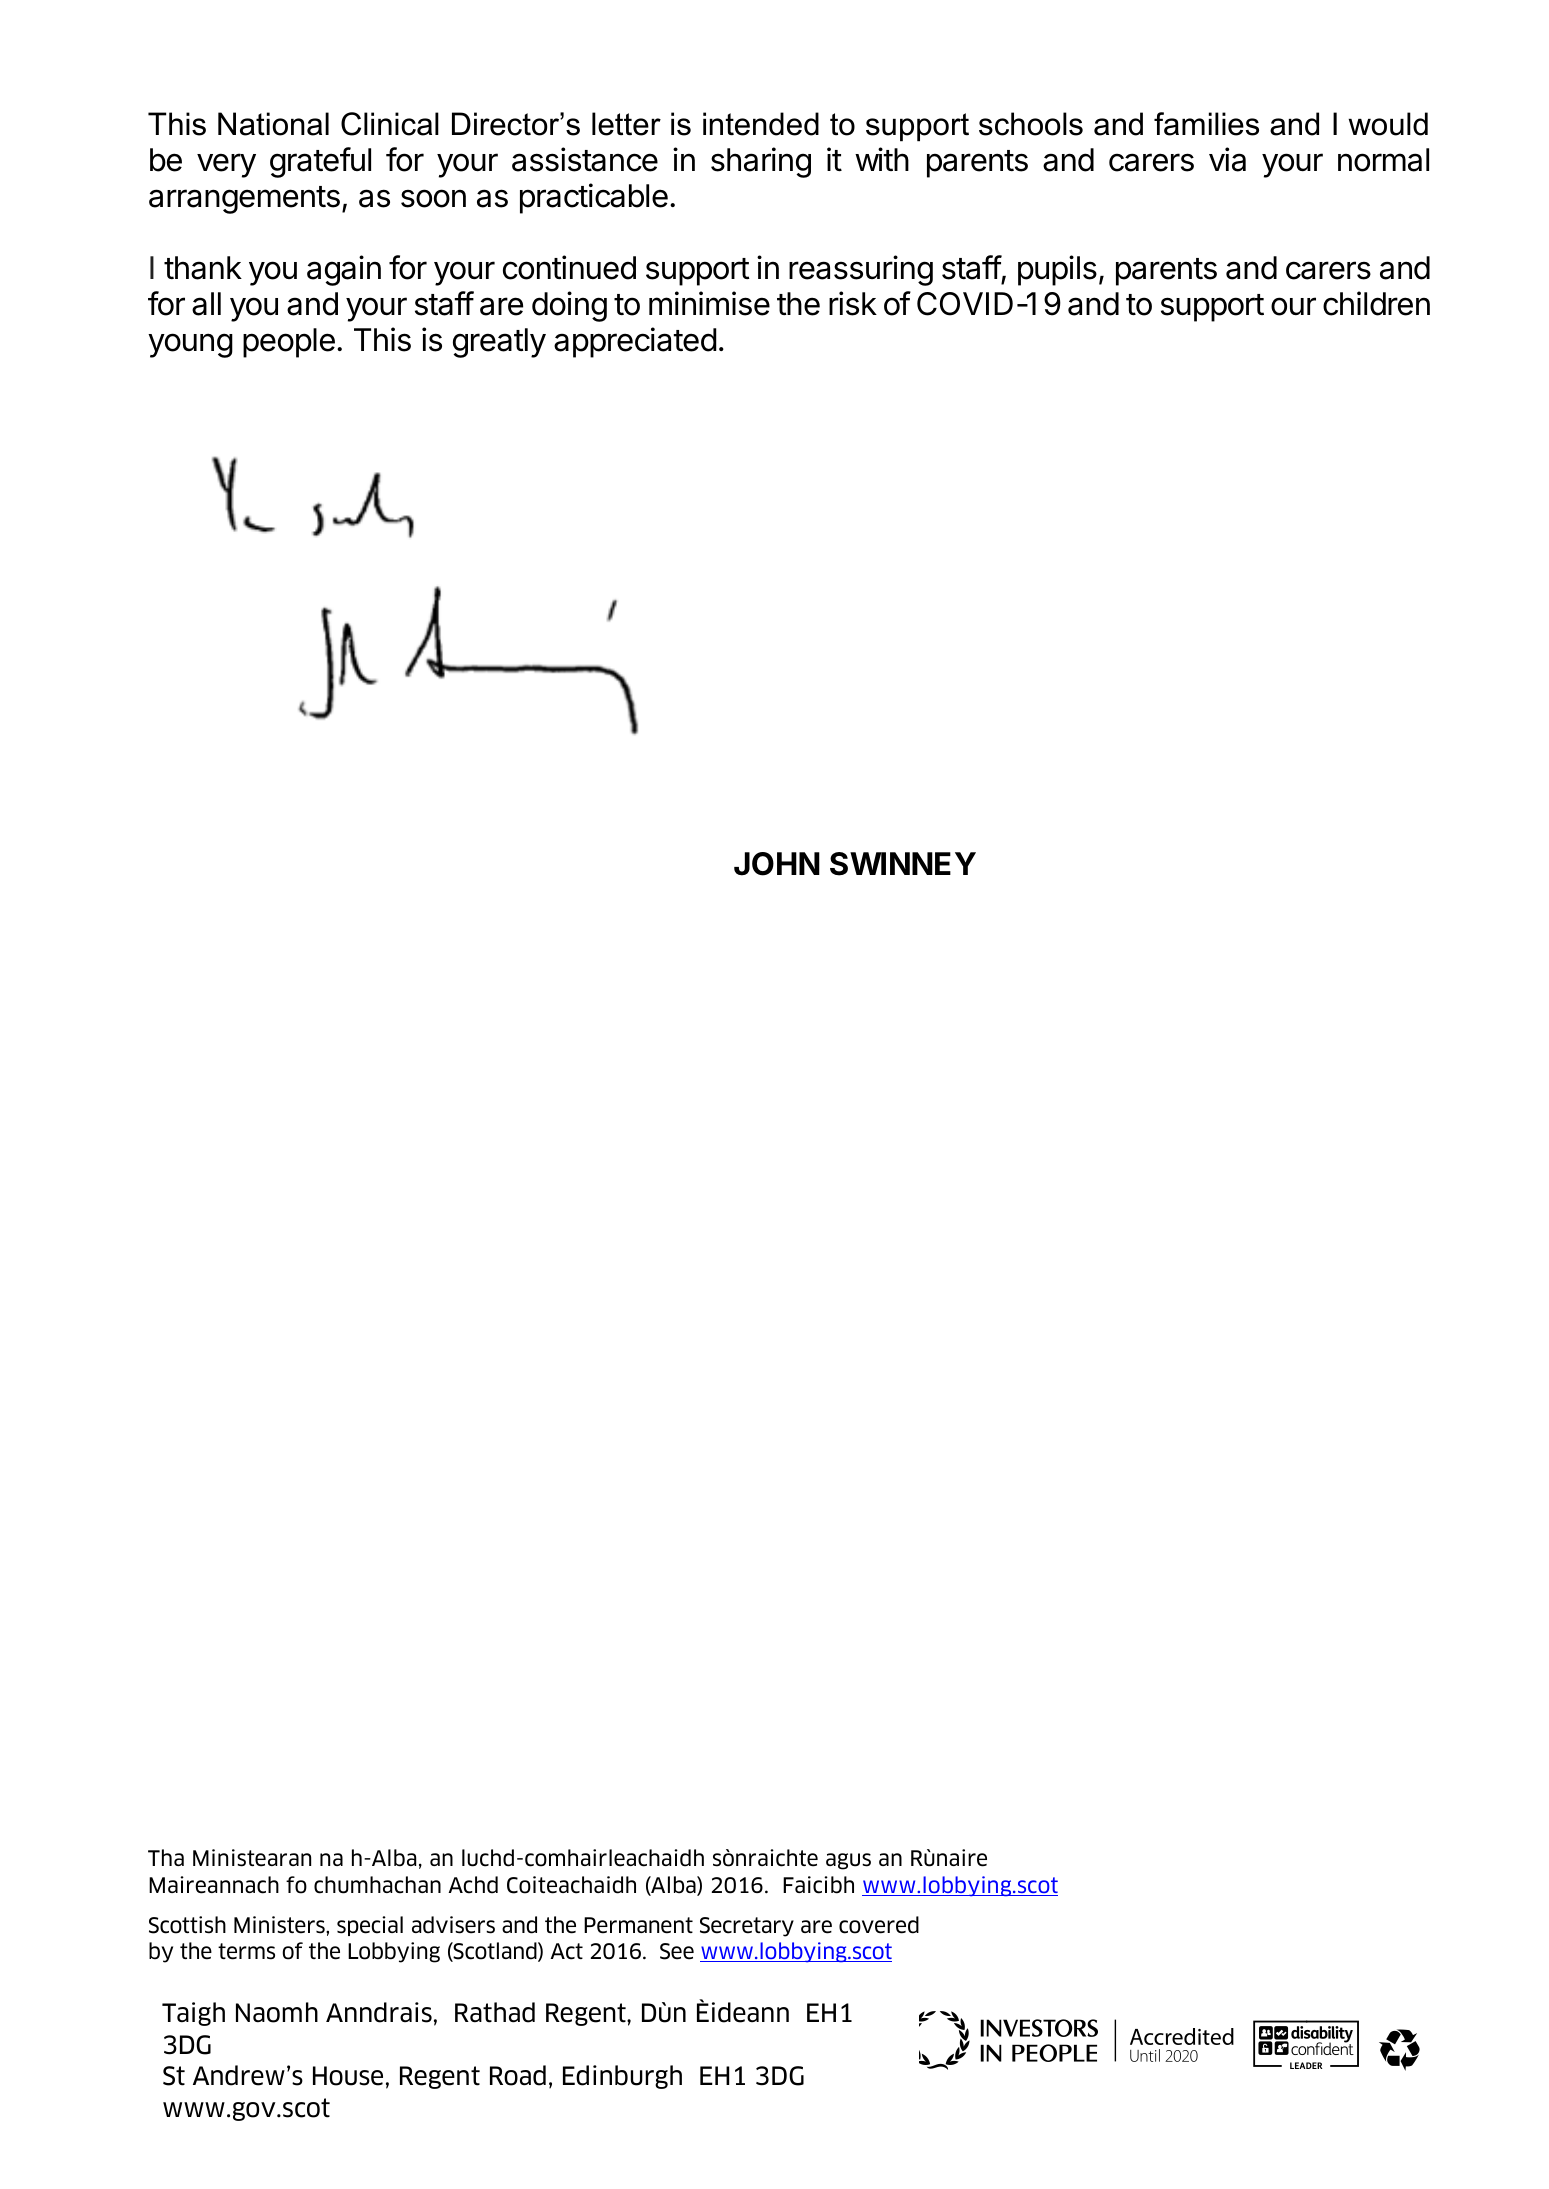 Image resolution: width=1549 pixels, height=2189 pixels. I want to click on via, so click(1227, 159).
